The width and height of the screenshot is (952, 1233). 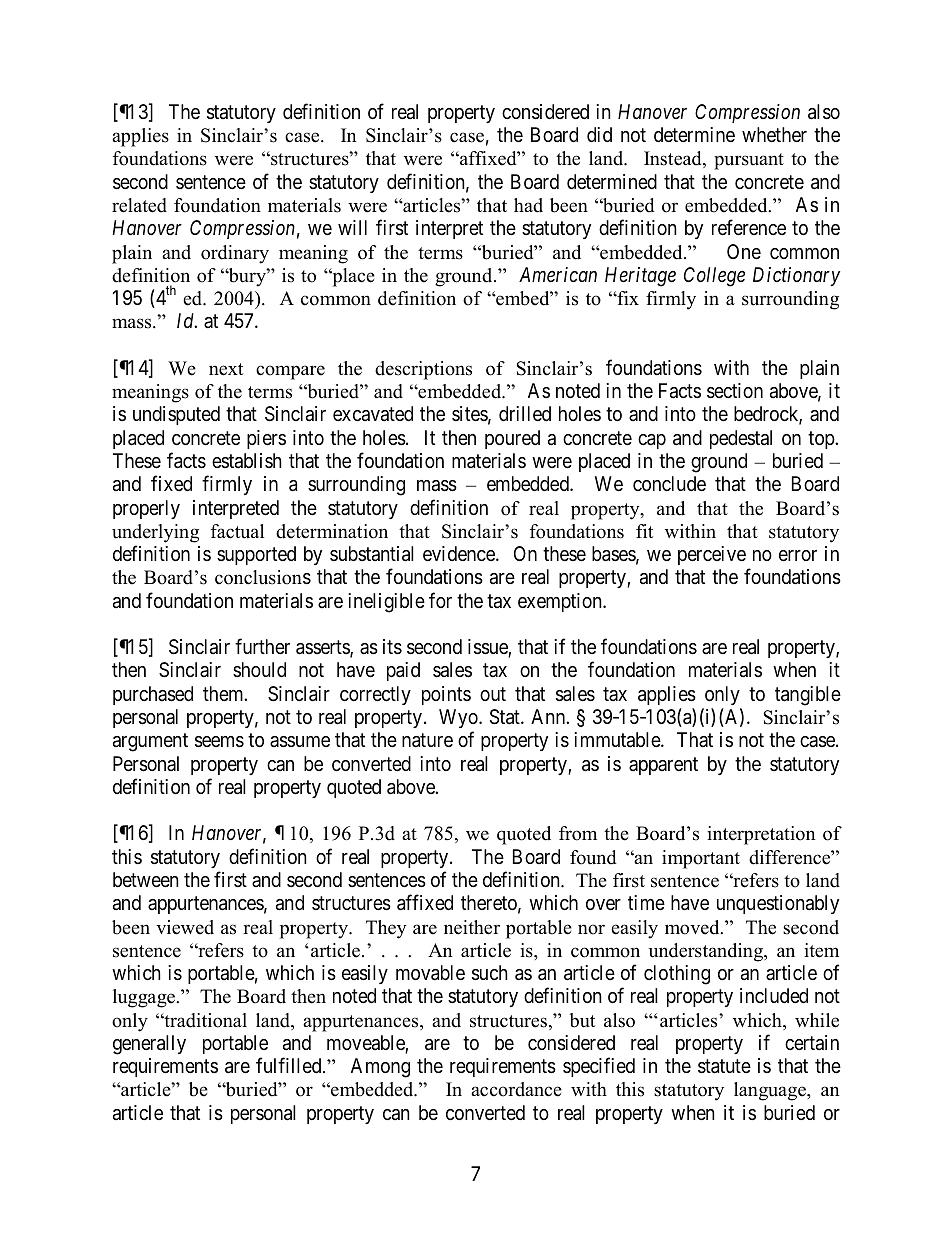 I want to click on for, so click(x=440, y=600).
